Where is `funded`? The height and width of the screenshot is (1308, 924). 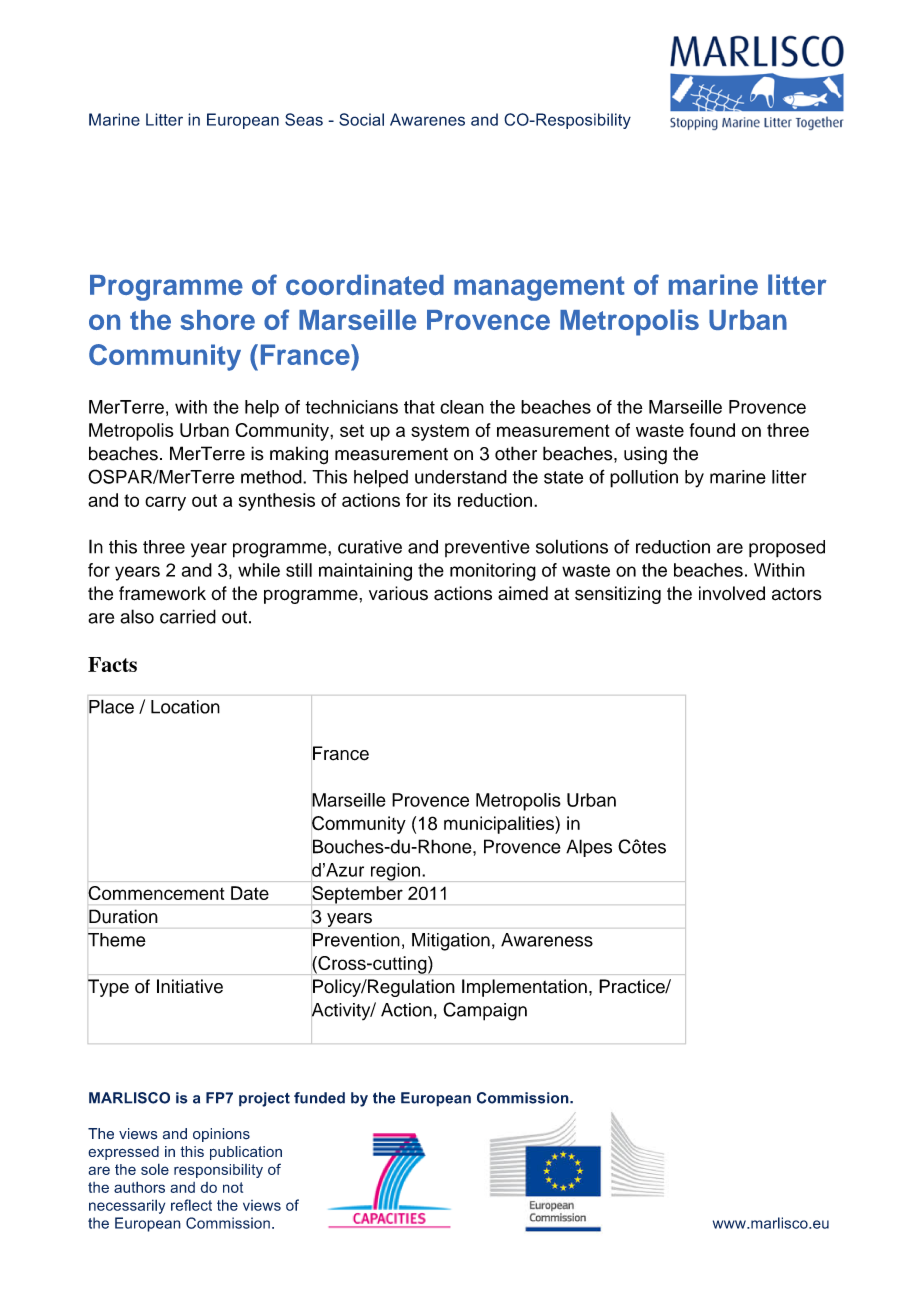 funded is located at coordinates (319, 1098).
